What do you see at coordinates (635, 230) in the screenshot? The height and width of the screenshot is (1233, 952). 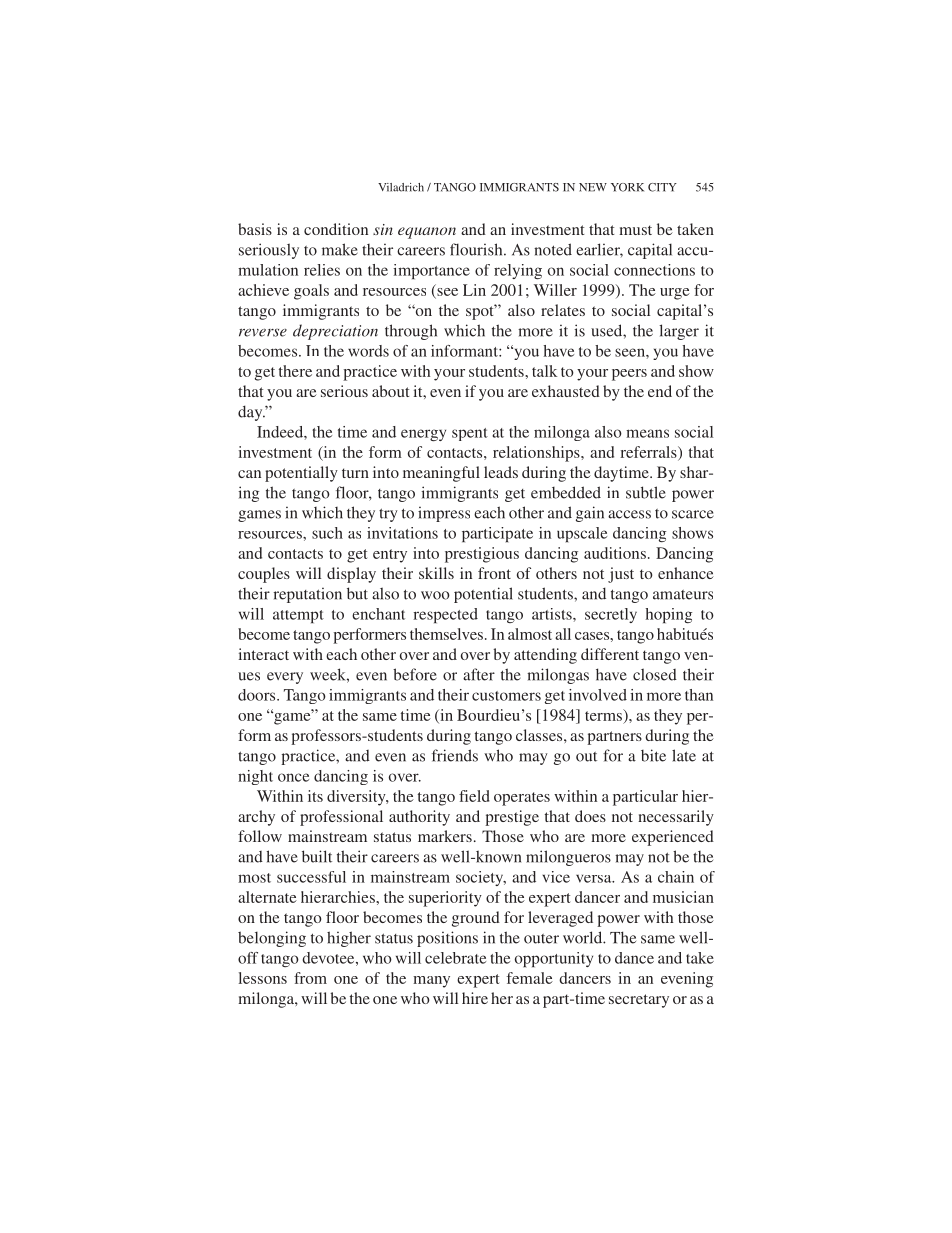 I see `must` at bounding box center [635, 230].
